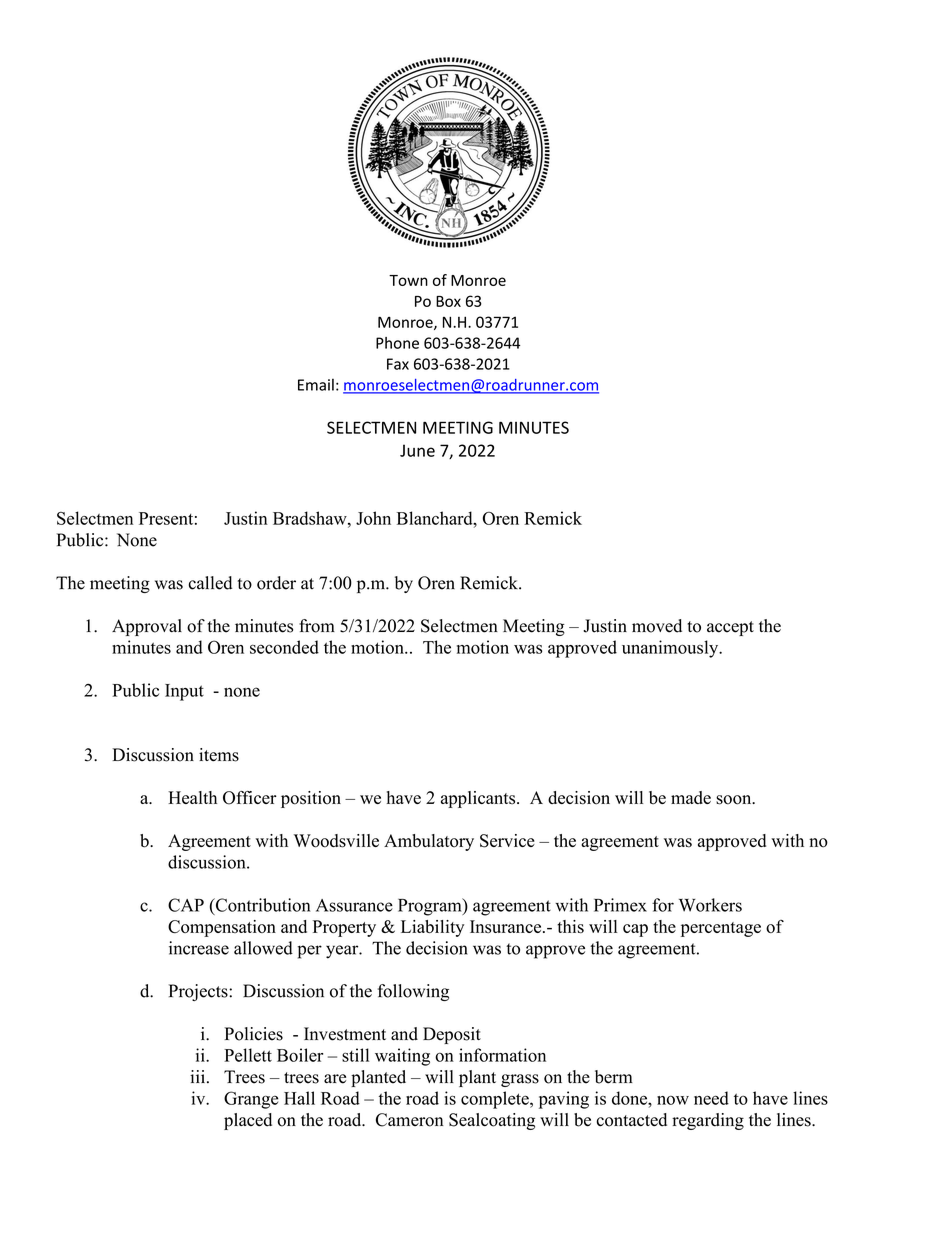  What do you see at coordinates (147, 627) in the page?
I see `Approval` at bounding box center [147, 627].
